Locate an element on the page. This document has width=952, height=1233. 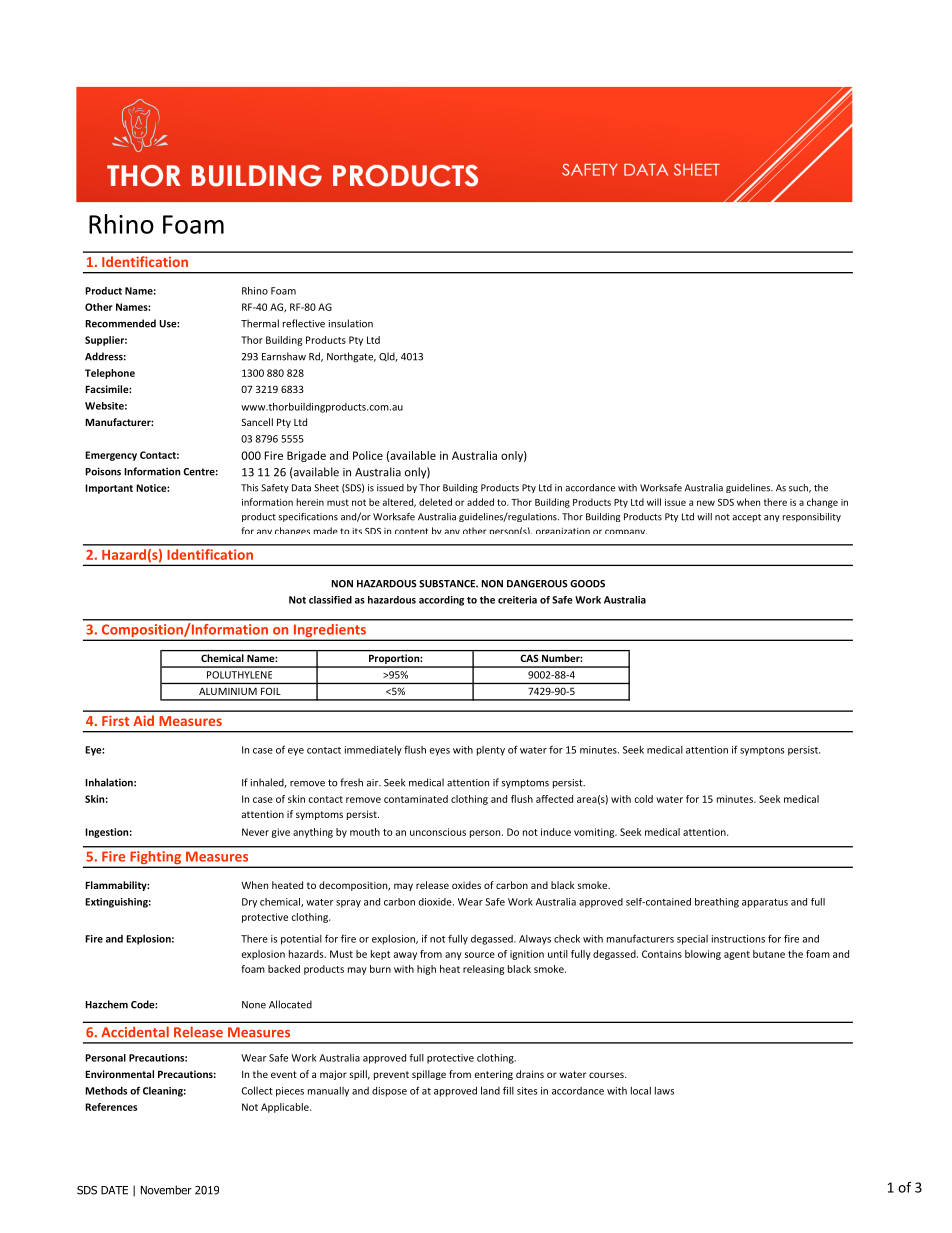
Recommended is located at coordinates (120, 323).
